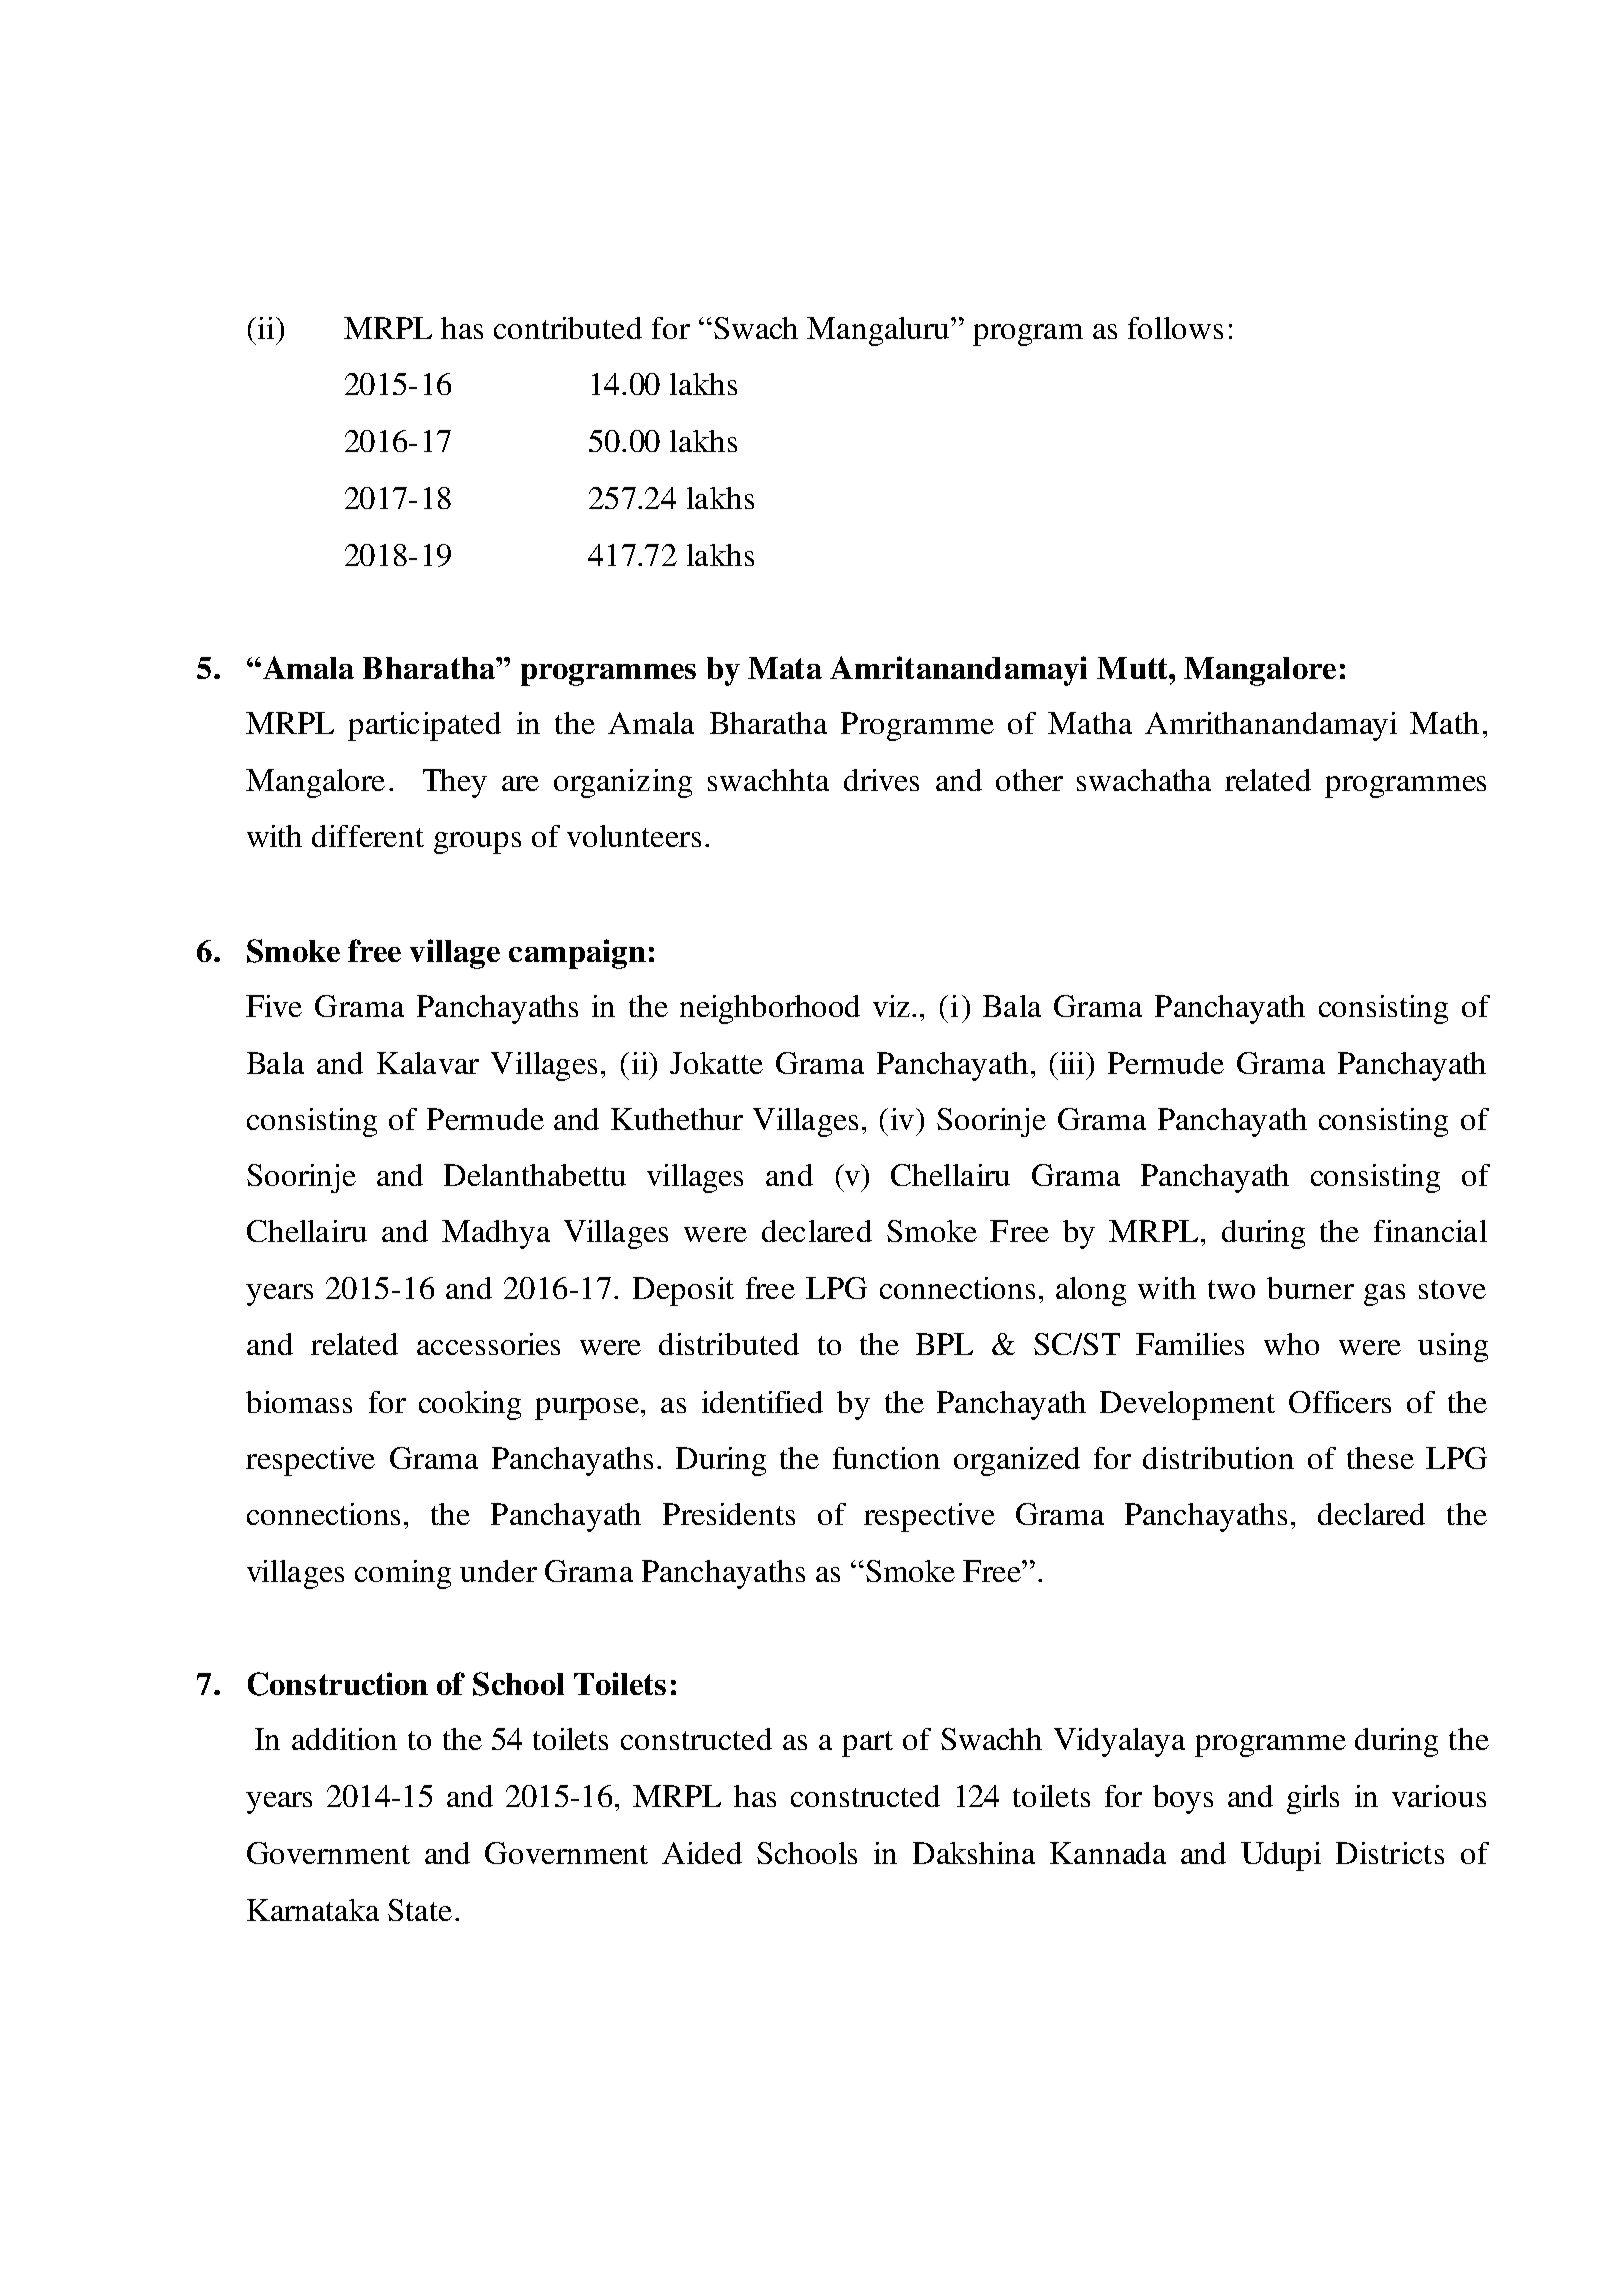 The width and height of the document is (1622, 2295). I want to click on Dakshina, so click(974, 1853).
